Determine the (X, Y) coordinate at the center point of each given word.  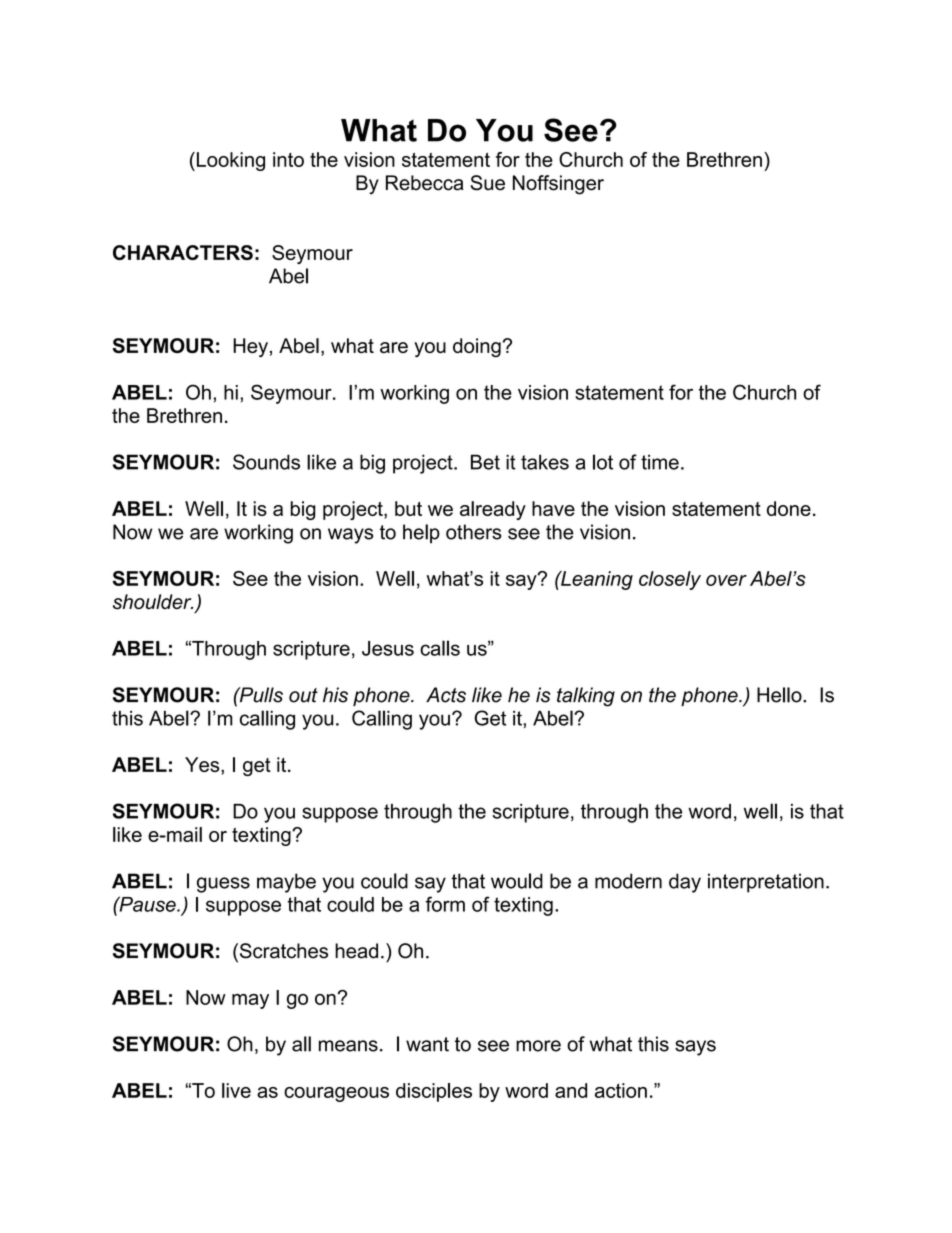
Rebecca (424, 183)
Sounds (266, 462)
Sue (487, 183)
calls (440, 648)
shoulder (153, 602)
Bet (485, 462)
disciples (434, 1092)
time (660, 462)
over (726, 580)
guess (223, 885)
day (685, 883)
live (236, 1090)
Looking (229, 161)
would (517, 881)
